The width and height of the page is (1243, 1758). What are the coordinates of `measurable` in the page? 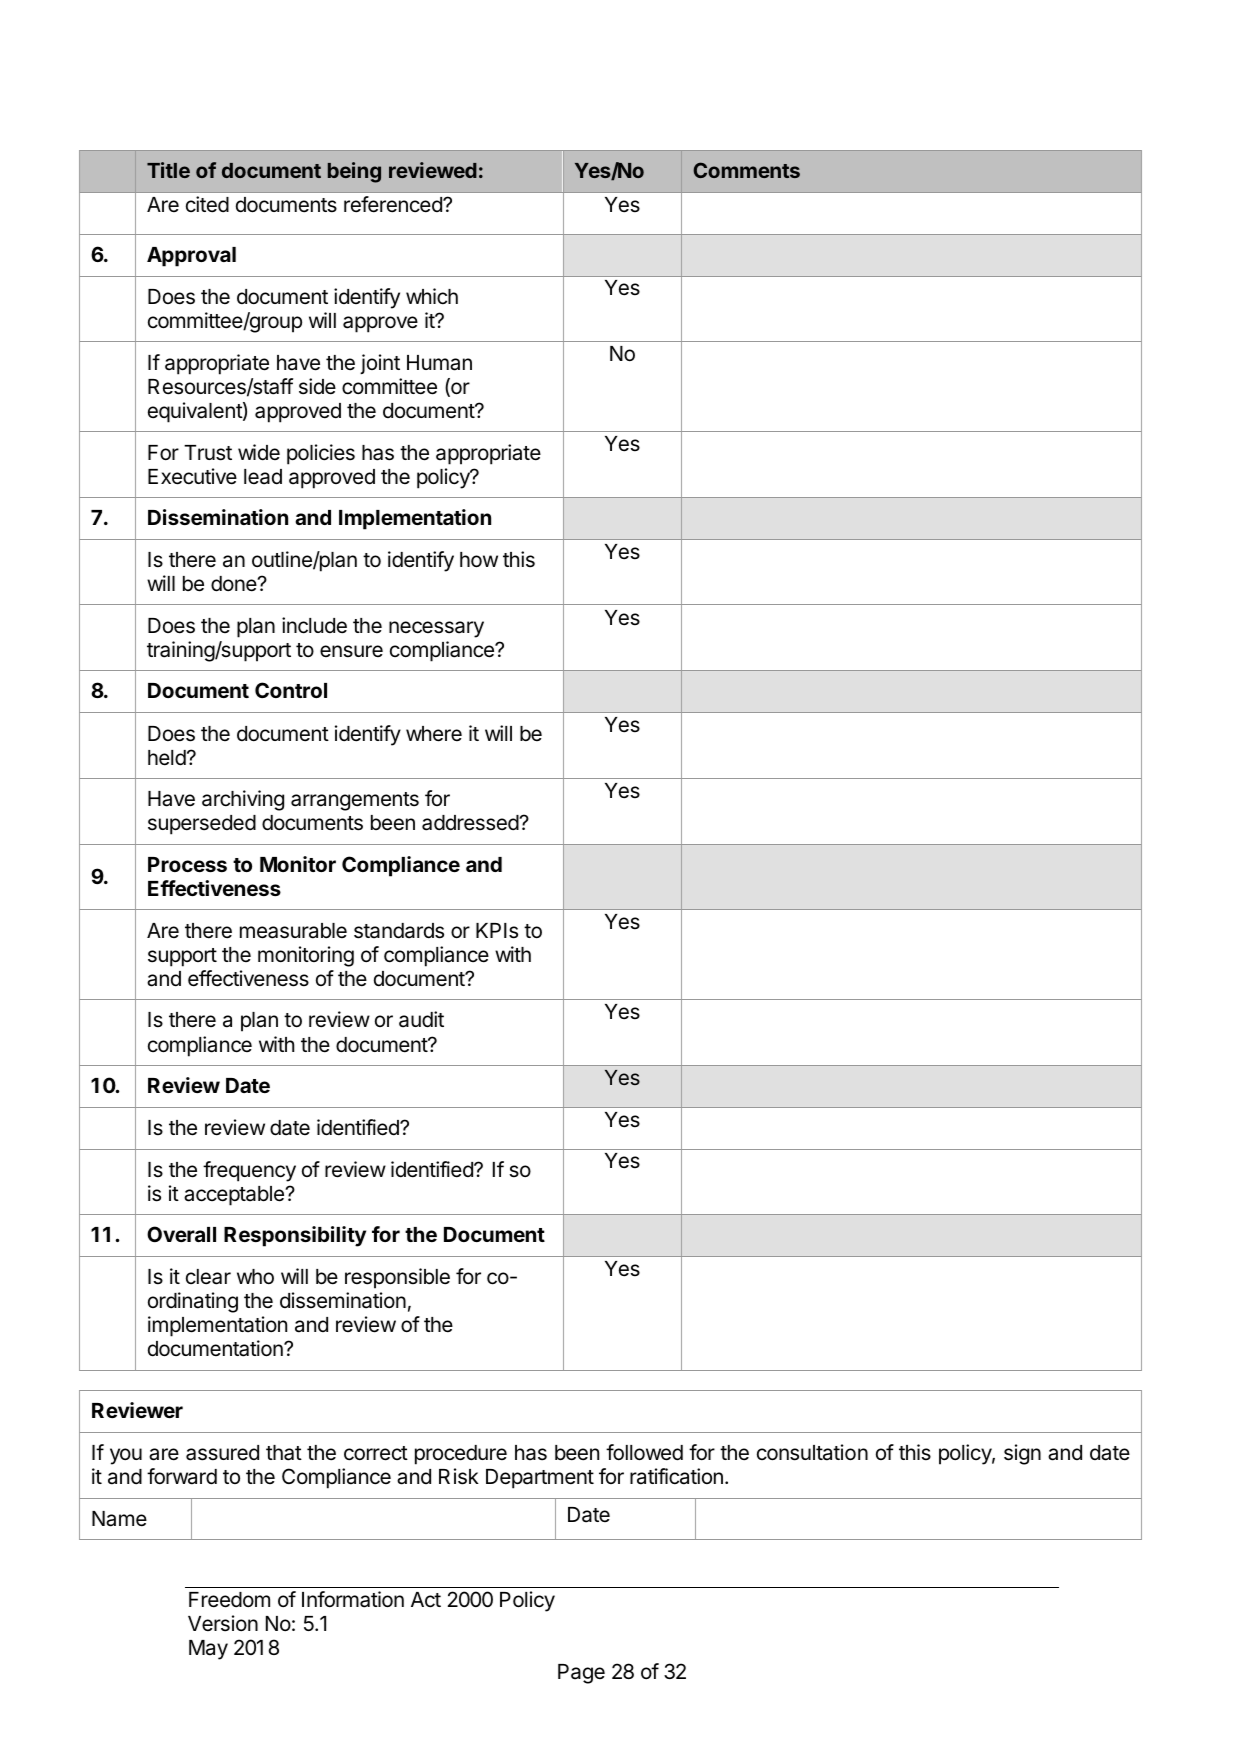 It's located at (293, 931).
